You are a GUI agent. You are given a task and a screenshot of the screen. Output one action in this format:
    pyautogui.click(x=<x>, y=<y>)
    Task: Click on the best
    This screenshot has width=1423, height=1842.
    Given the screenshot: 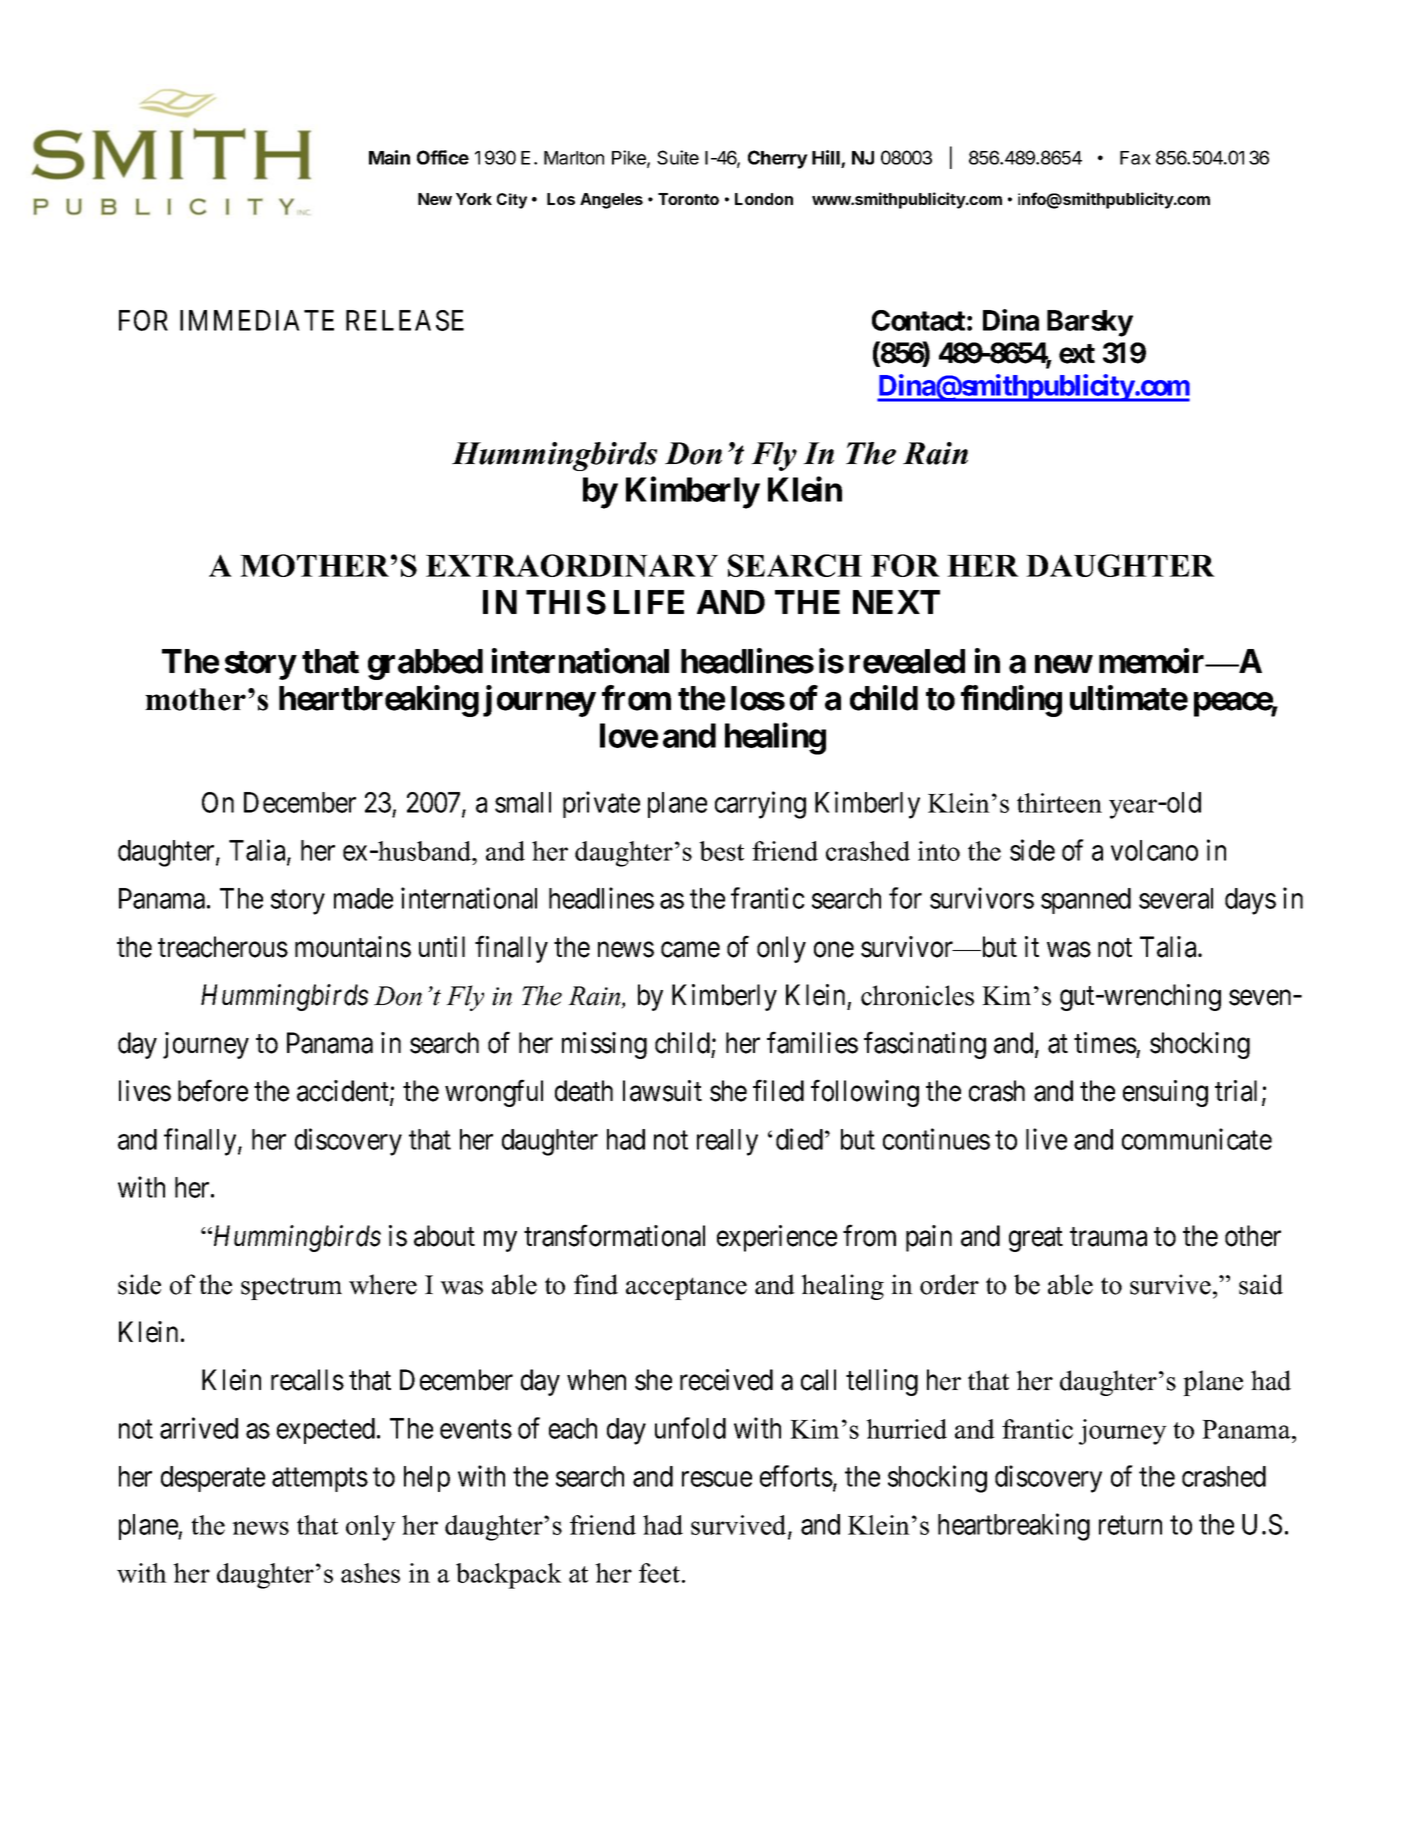 What is the action you would take?
    pyautogui.click(x=721, y=851)
